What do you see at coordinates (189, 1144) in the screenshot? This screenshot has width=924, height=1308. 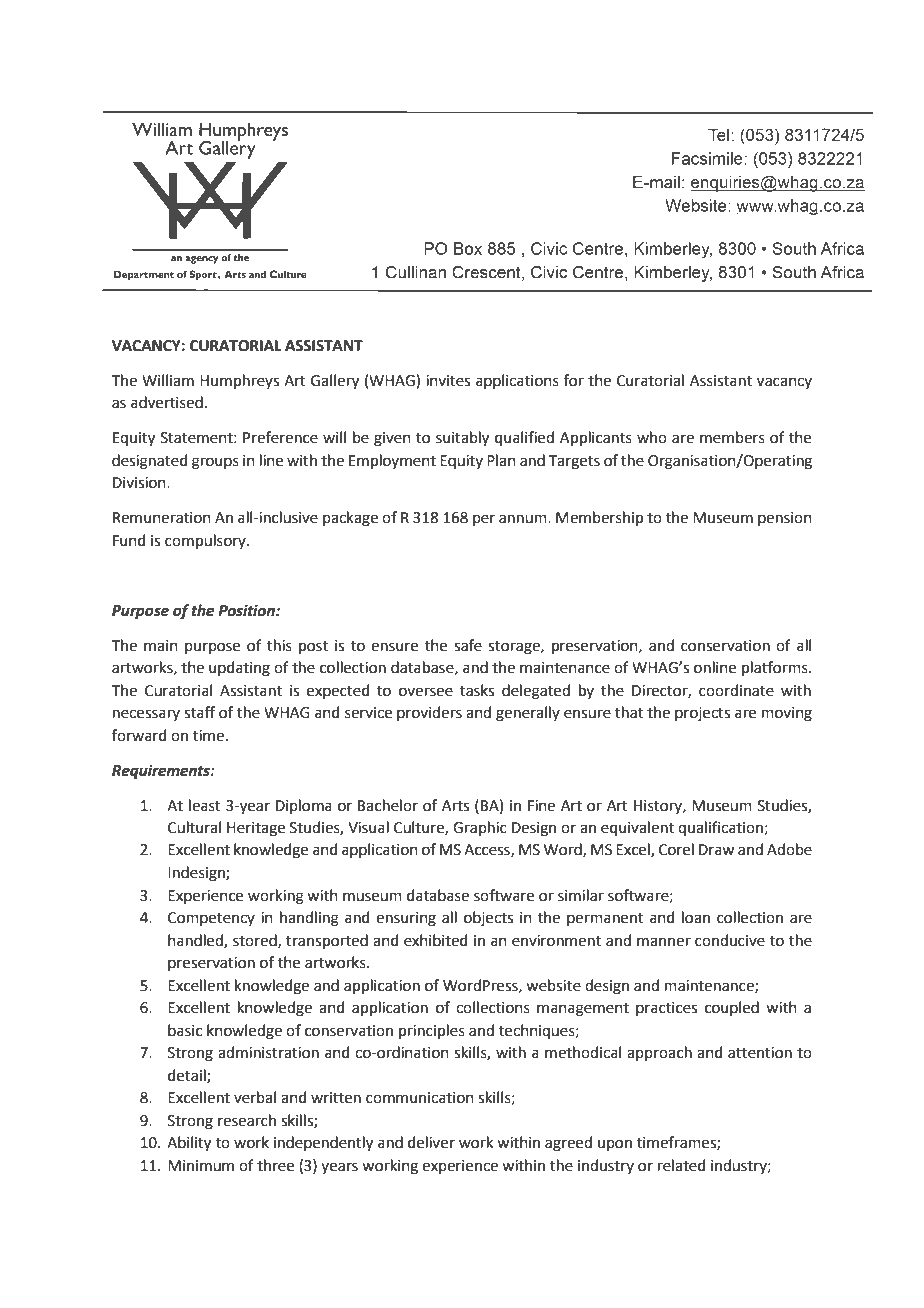 I see `Ability` at bounding box center [189, 1144].
